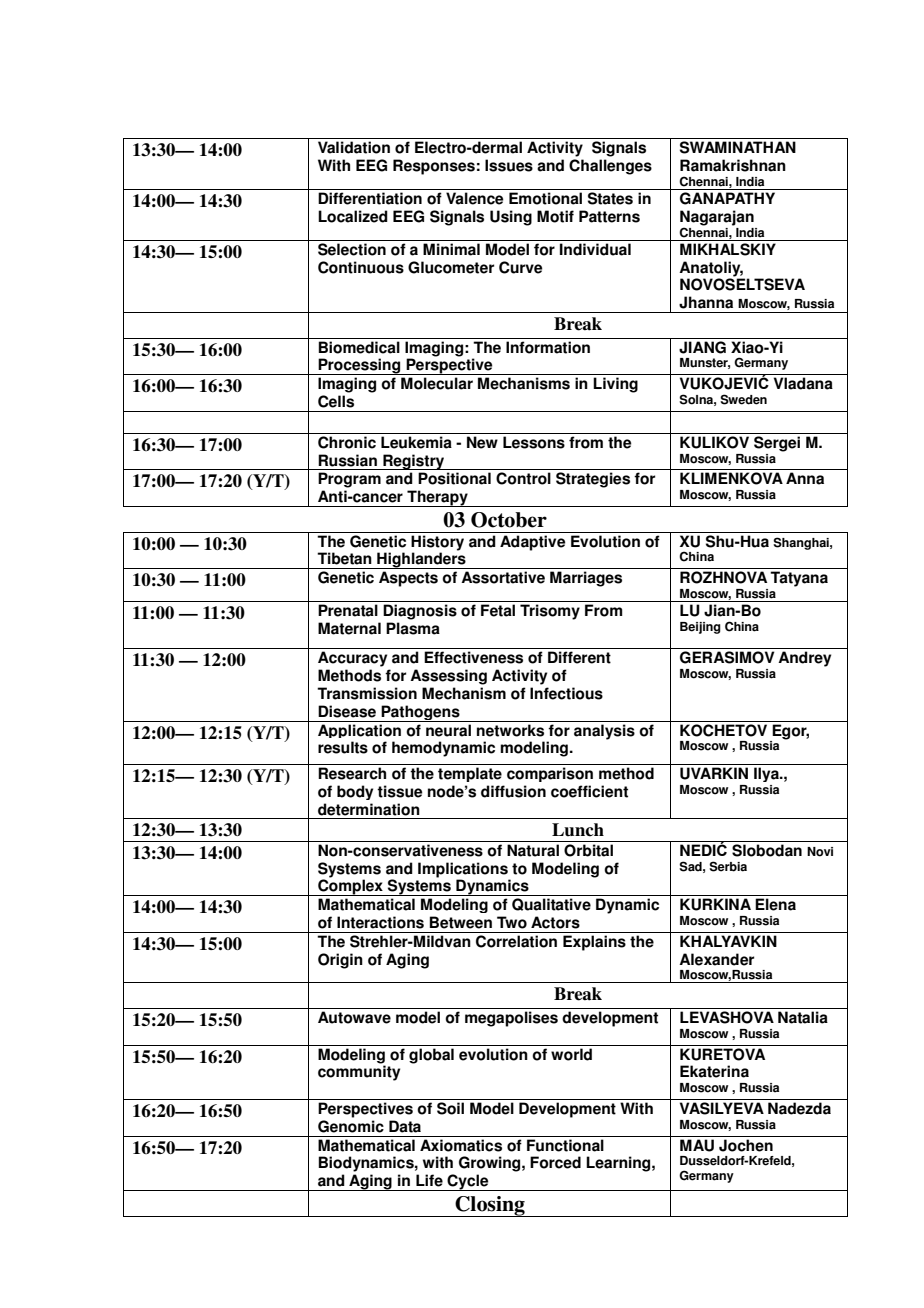 The width and height of the page is (924, 1308). I want to click on Challenges, so click(610, 167).
